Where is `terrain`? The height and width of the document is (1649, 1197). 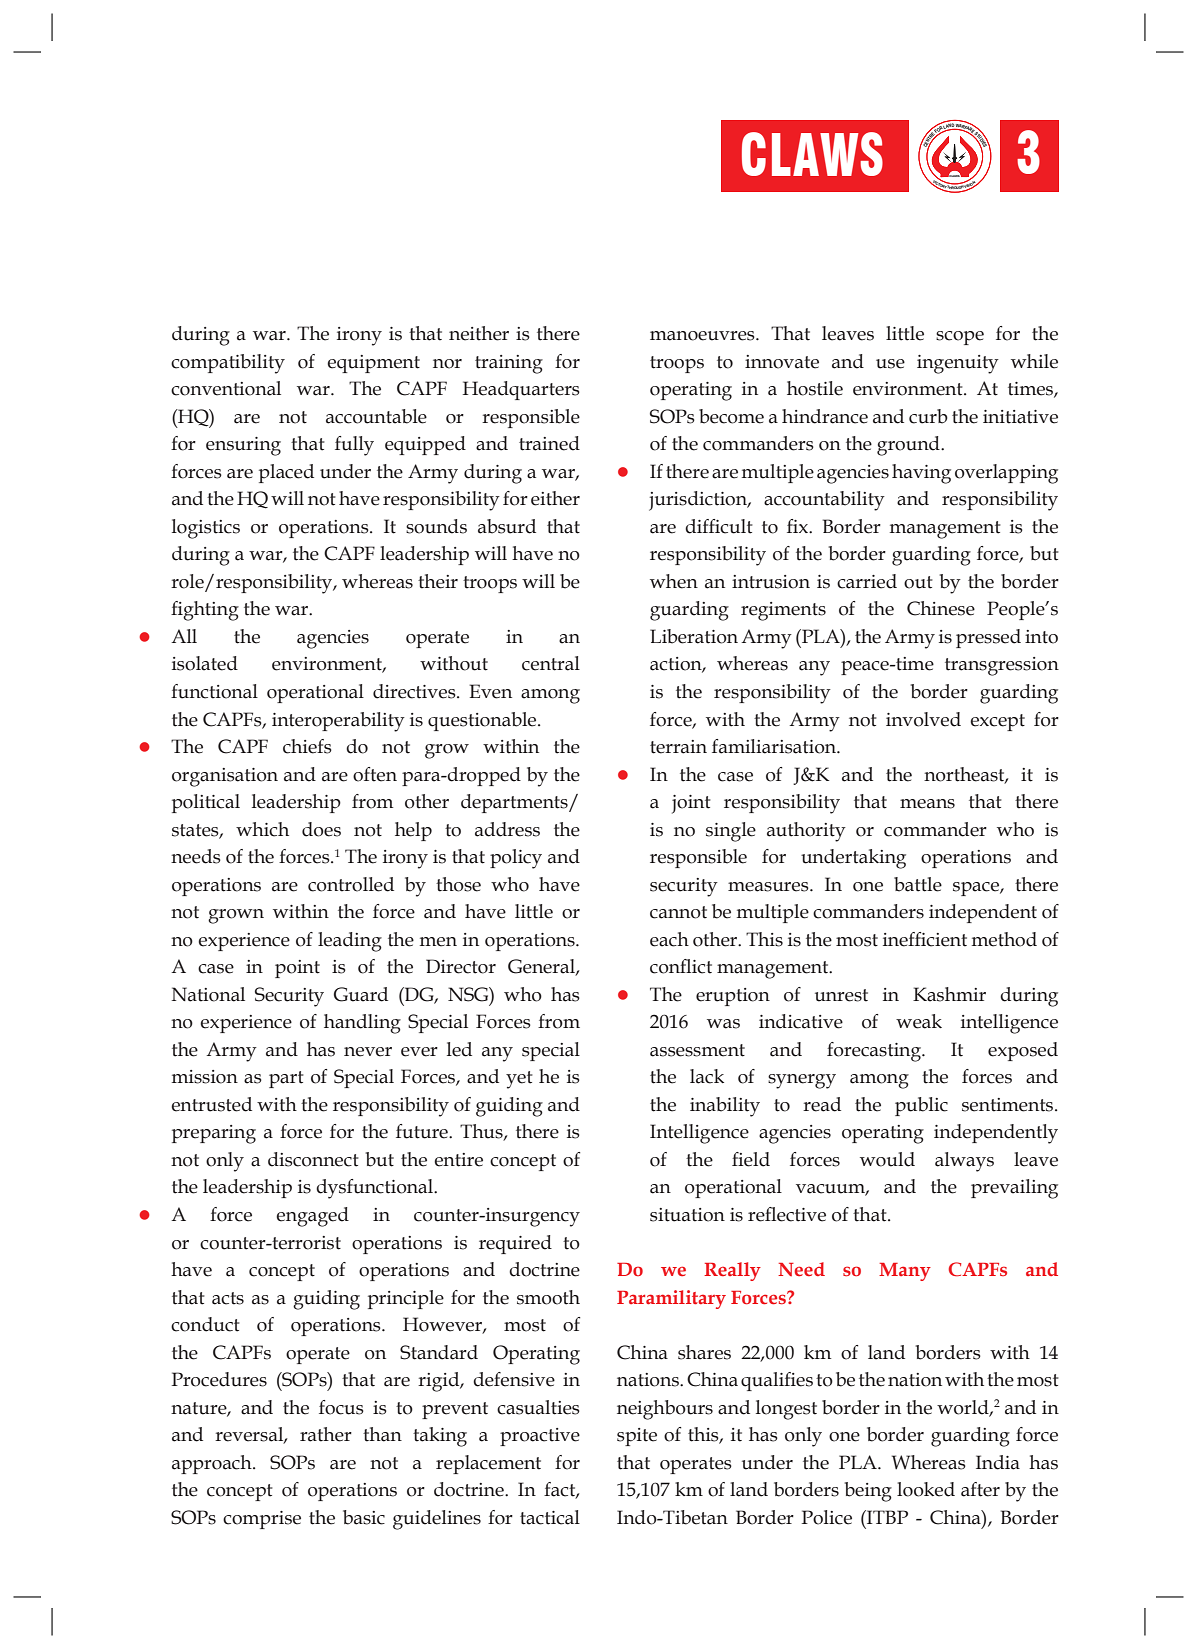
terrain is located at coordinates (678, 747).
